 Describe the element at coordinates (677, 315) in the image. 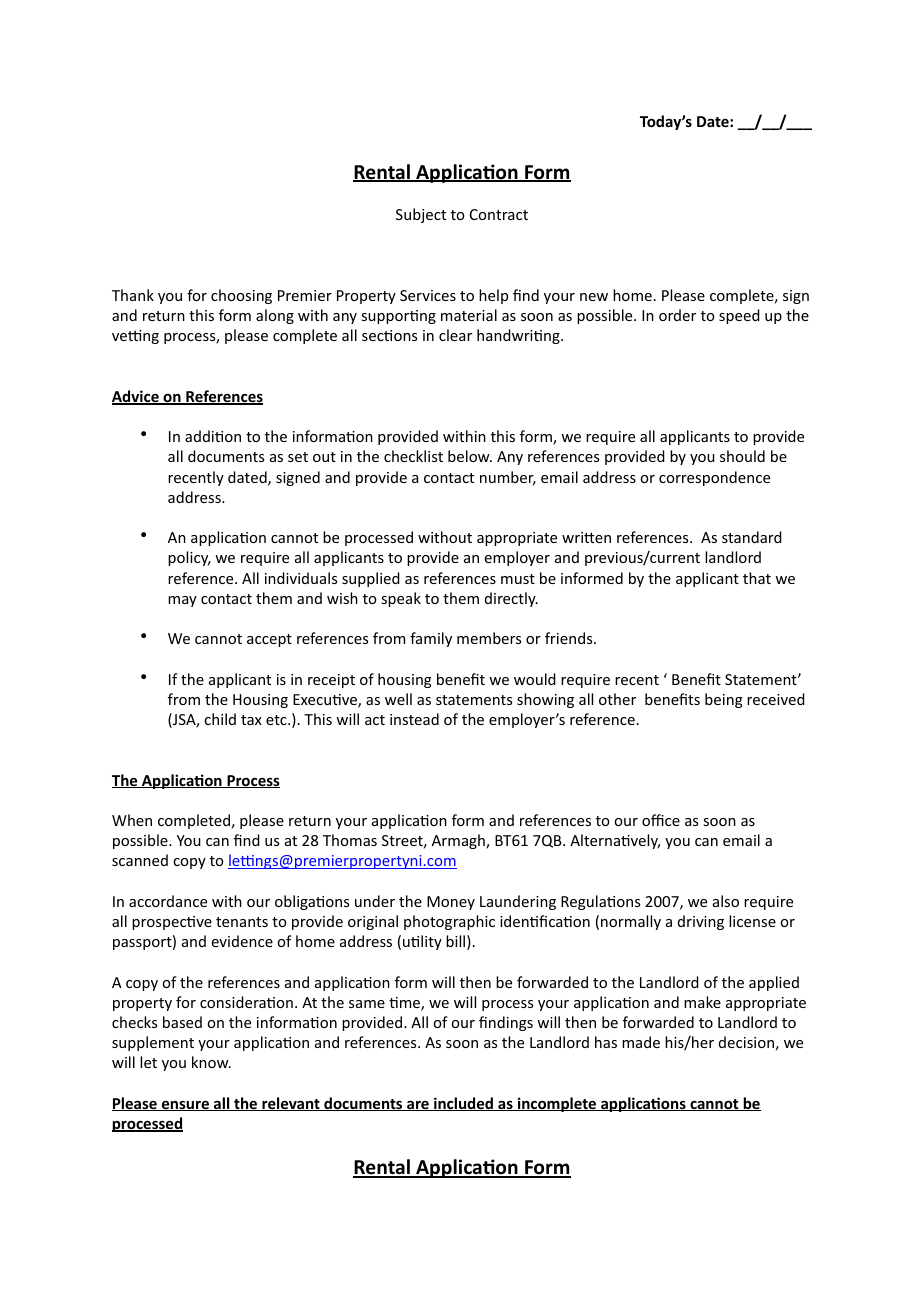

I see `order` at that location.
